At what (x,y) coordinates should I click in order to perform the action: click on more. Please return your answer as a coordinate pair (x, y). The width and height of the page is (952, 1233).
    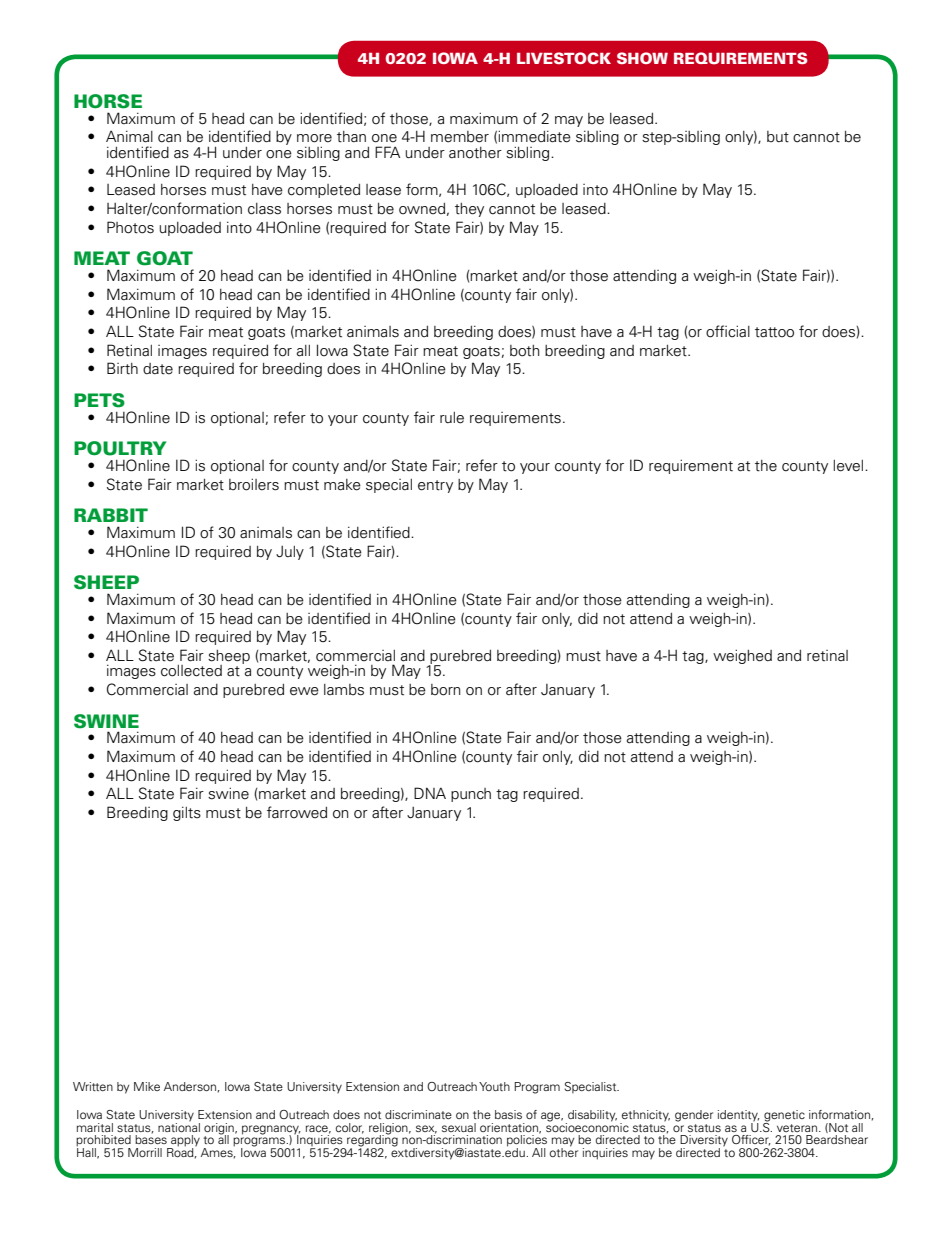
    Looking at the image, I should click on (314, 138).
